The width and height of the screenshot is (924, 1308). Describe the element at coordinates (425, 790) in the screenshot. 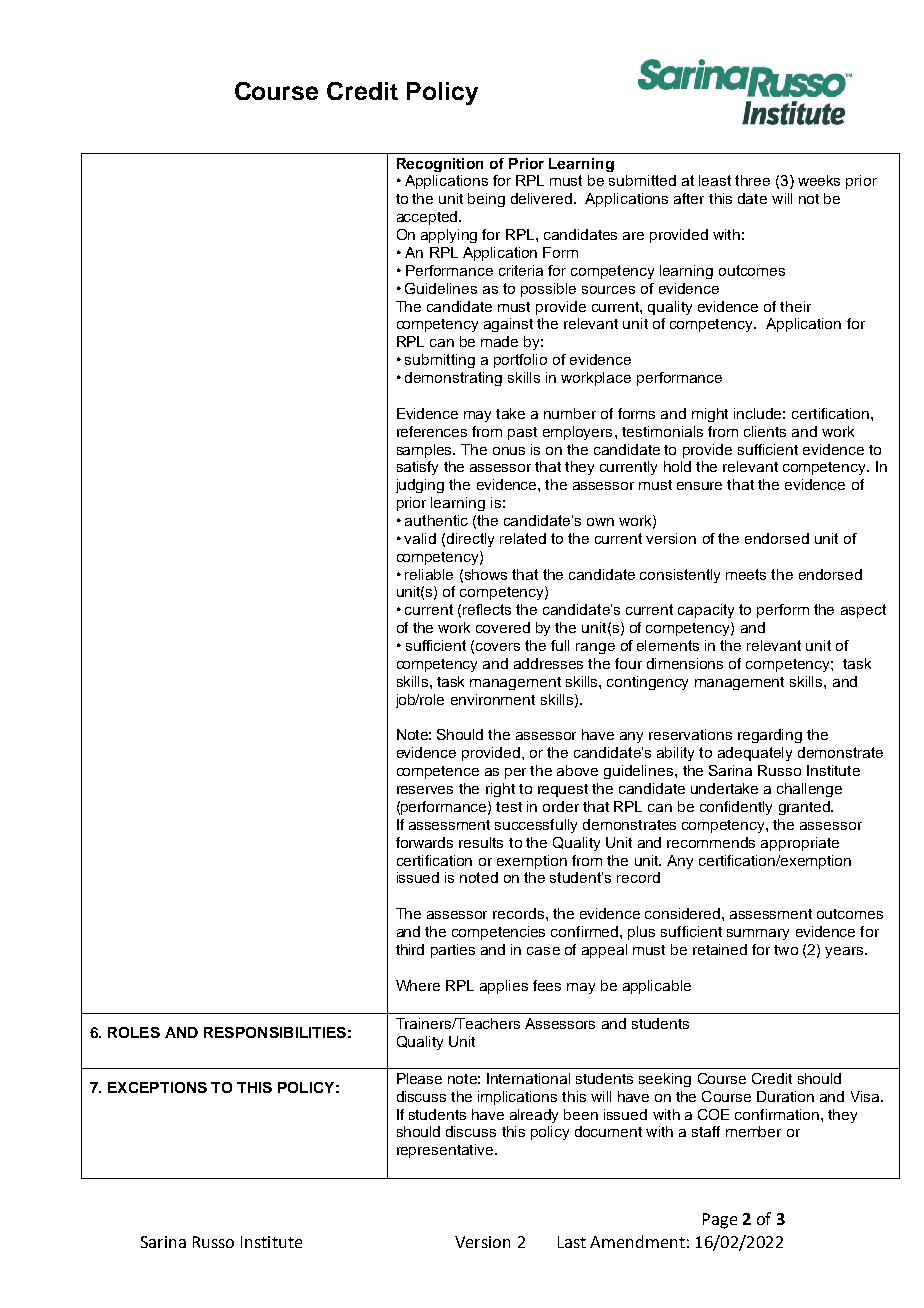

I see `reserves` at that location.
